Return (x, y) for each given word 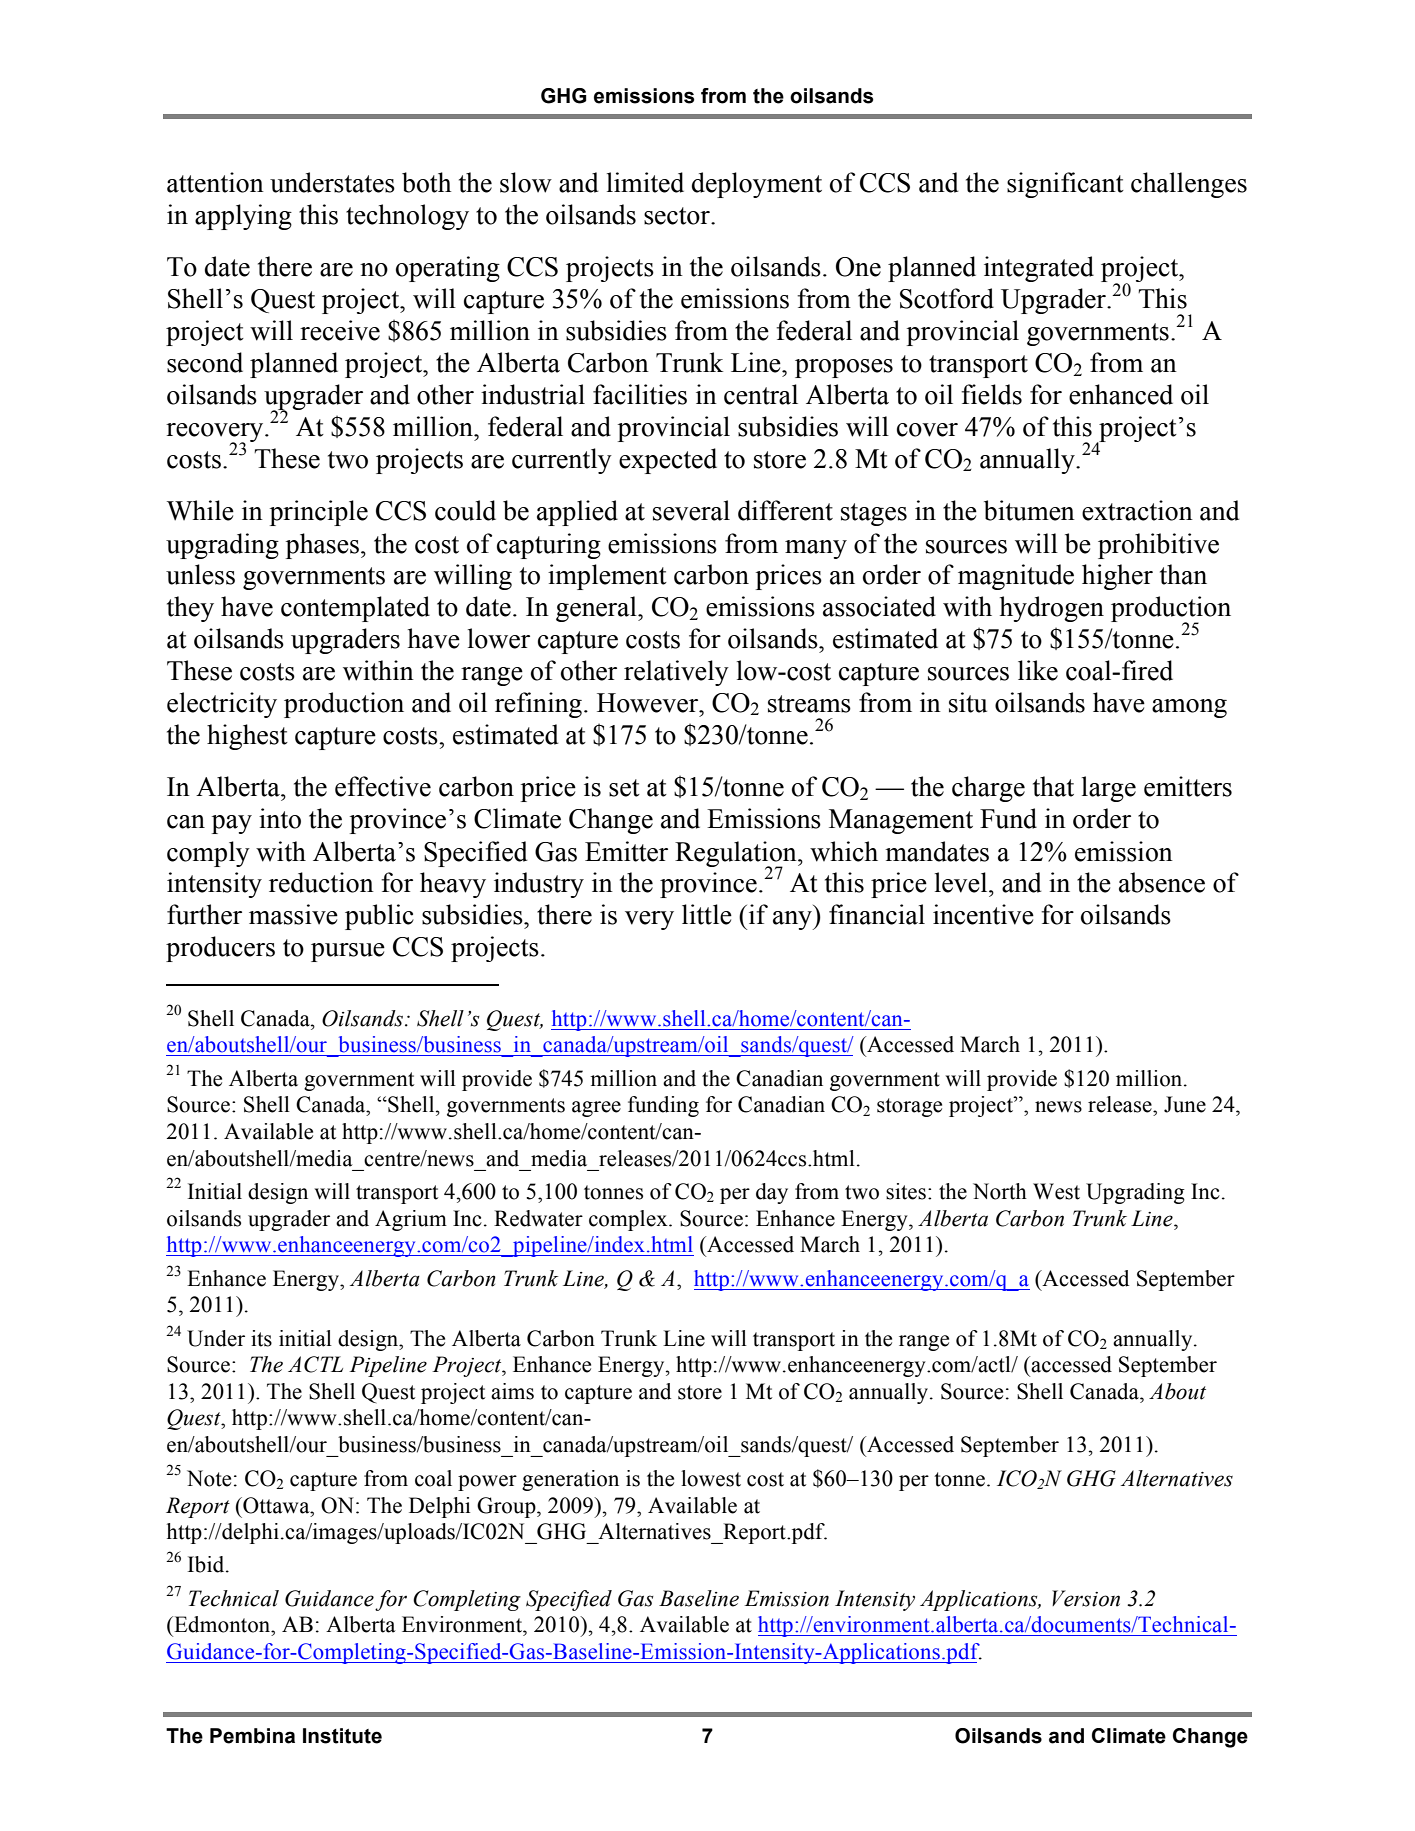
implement (607, 577)
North (1000, 1191)
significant (1065, 185)
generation (570, 1480)
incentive (983, 914)
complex (629, 1220)
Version (1086, 1598)
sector (678, 216)
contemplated (355, 609)
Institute (342, 1736)
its (261, 1338)
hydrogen (1052, 609)
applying (243, 217)
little (707, 914)
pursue (348, 952)
